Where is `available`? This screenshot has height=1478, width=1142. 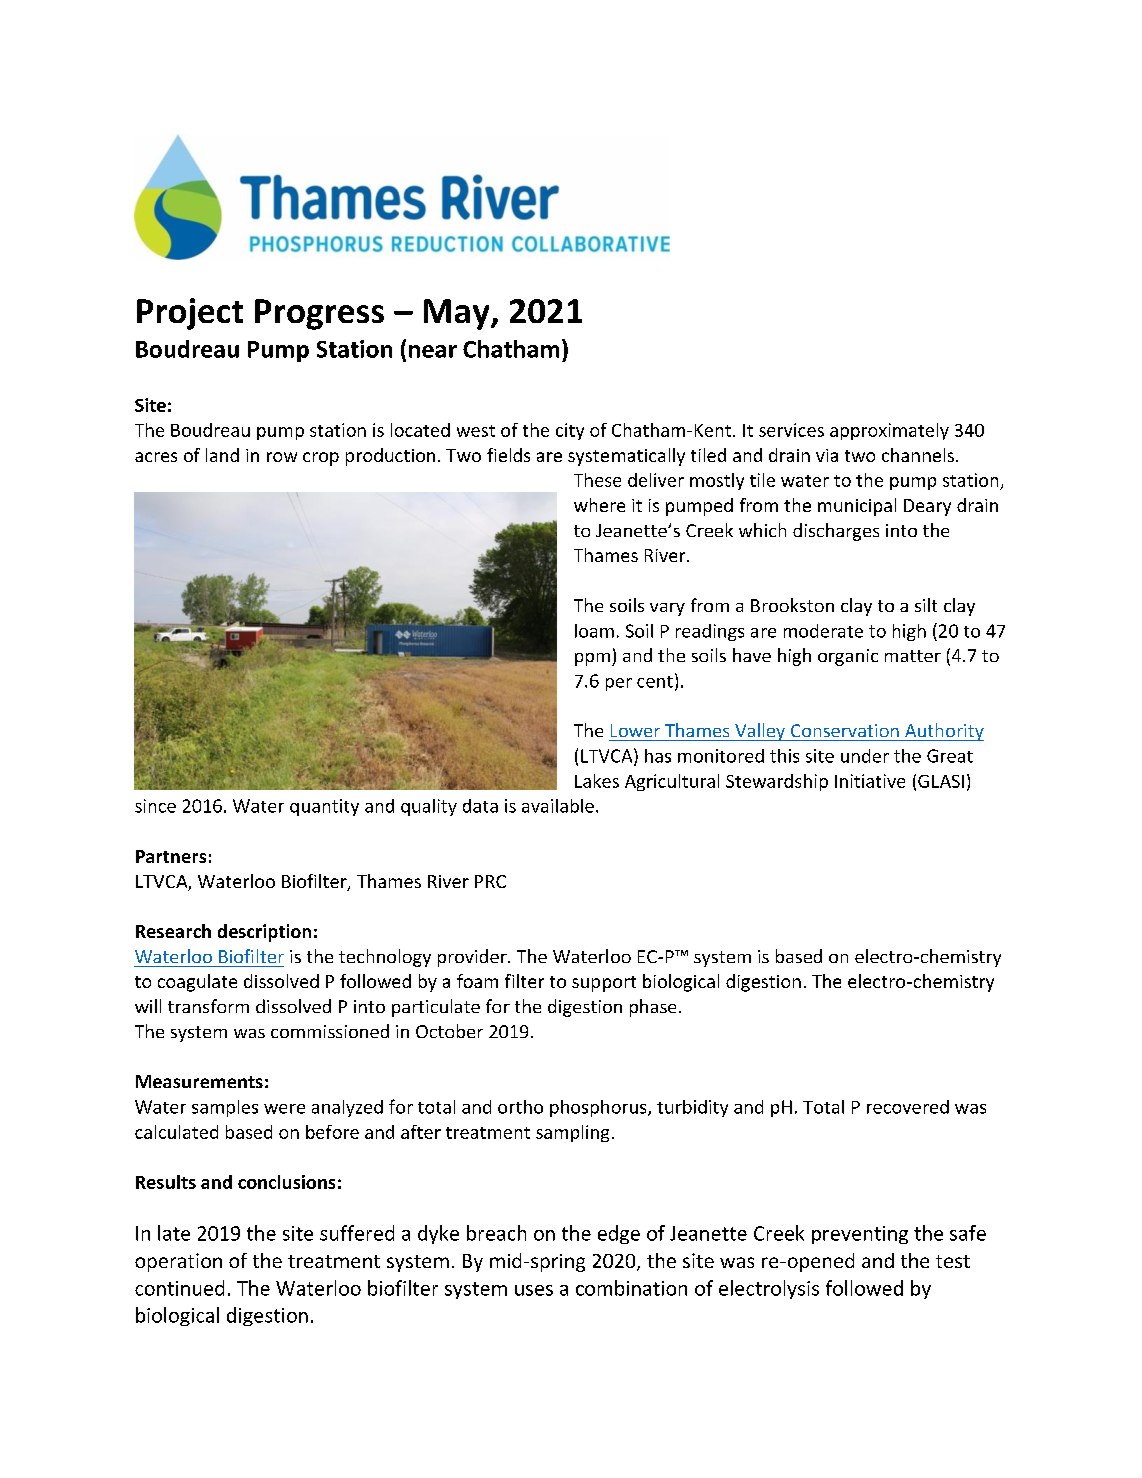
available is located at coordinates (558, 806).
